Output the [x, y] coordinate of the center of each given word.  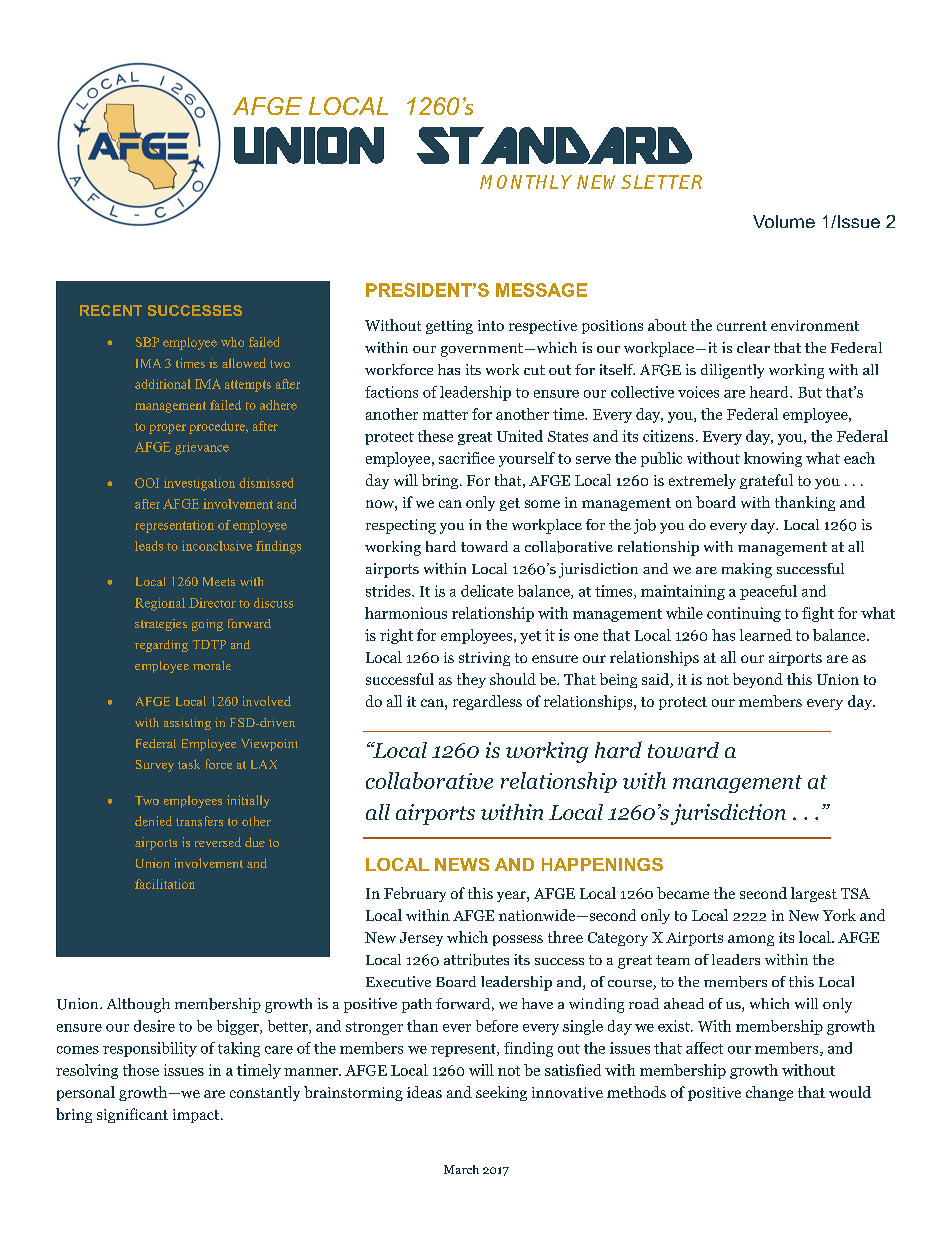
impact [197, 1116]
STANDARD [554, 145]
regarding [161, 646]
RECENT [111, 310]
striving [484, 659]
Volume [784, 221]
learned [766, 635]
